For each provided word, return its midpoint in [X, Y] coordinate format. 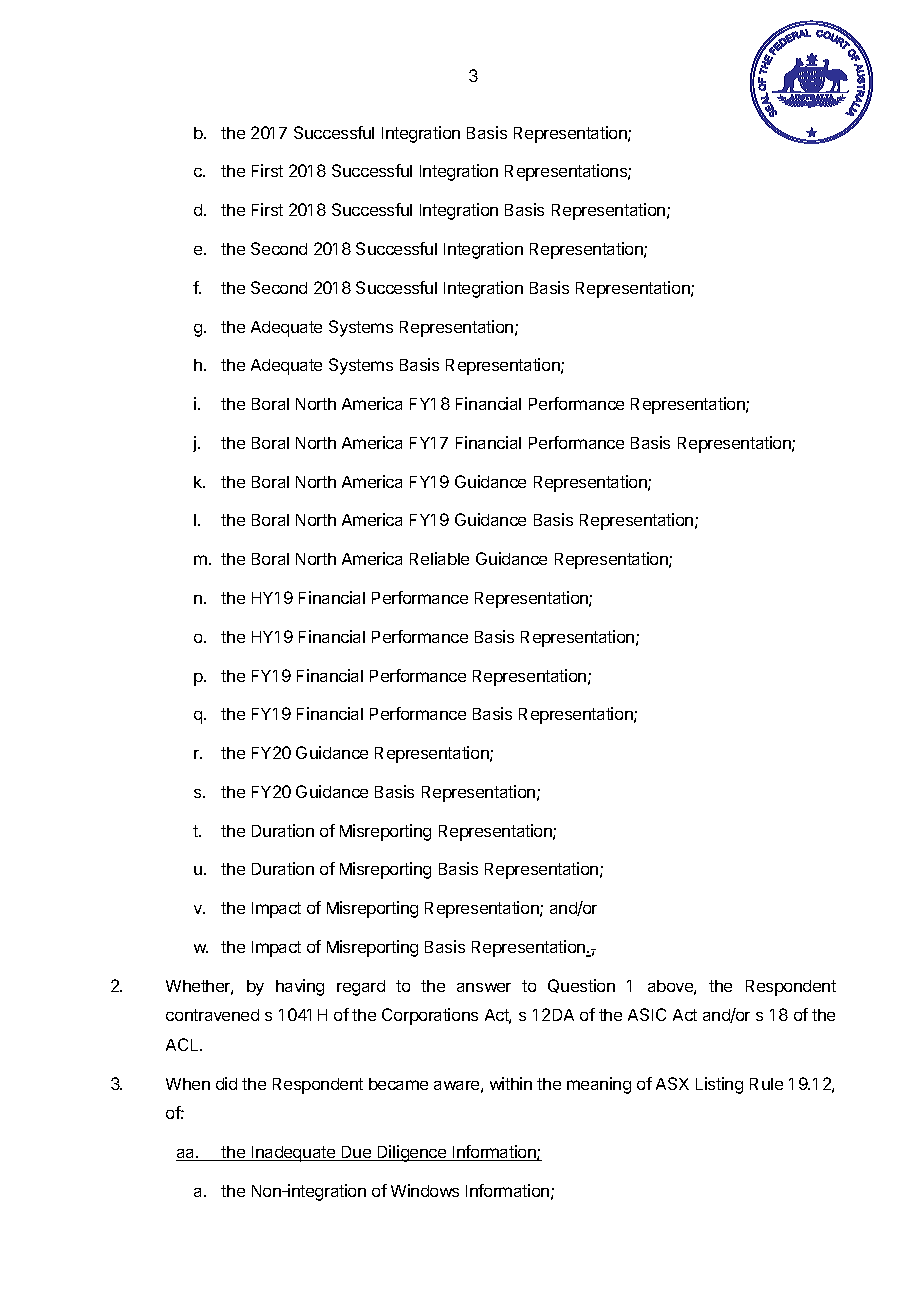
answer [484, 987]
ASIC [647, 1014]
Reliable [439, 558]
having [300, 987]
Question [581, 986]
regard [361, 988]
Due [356, 1153]
